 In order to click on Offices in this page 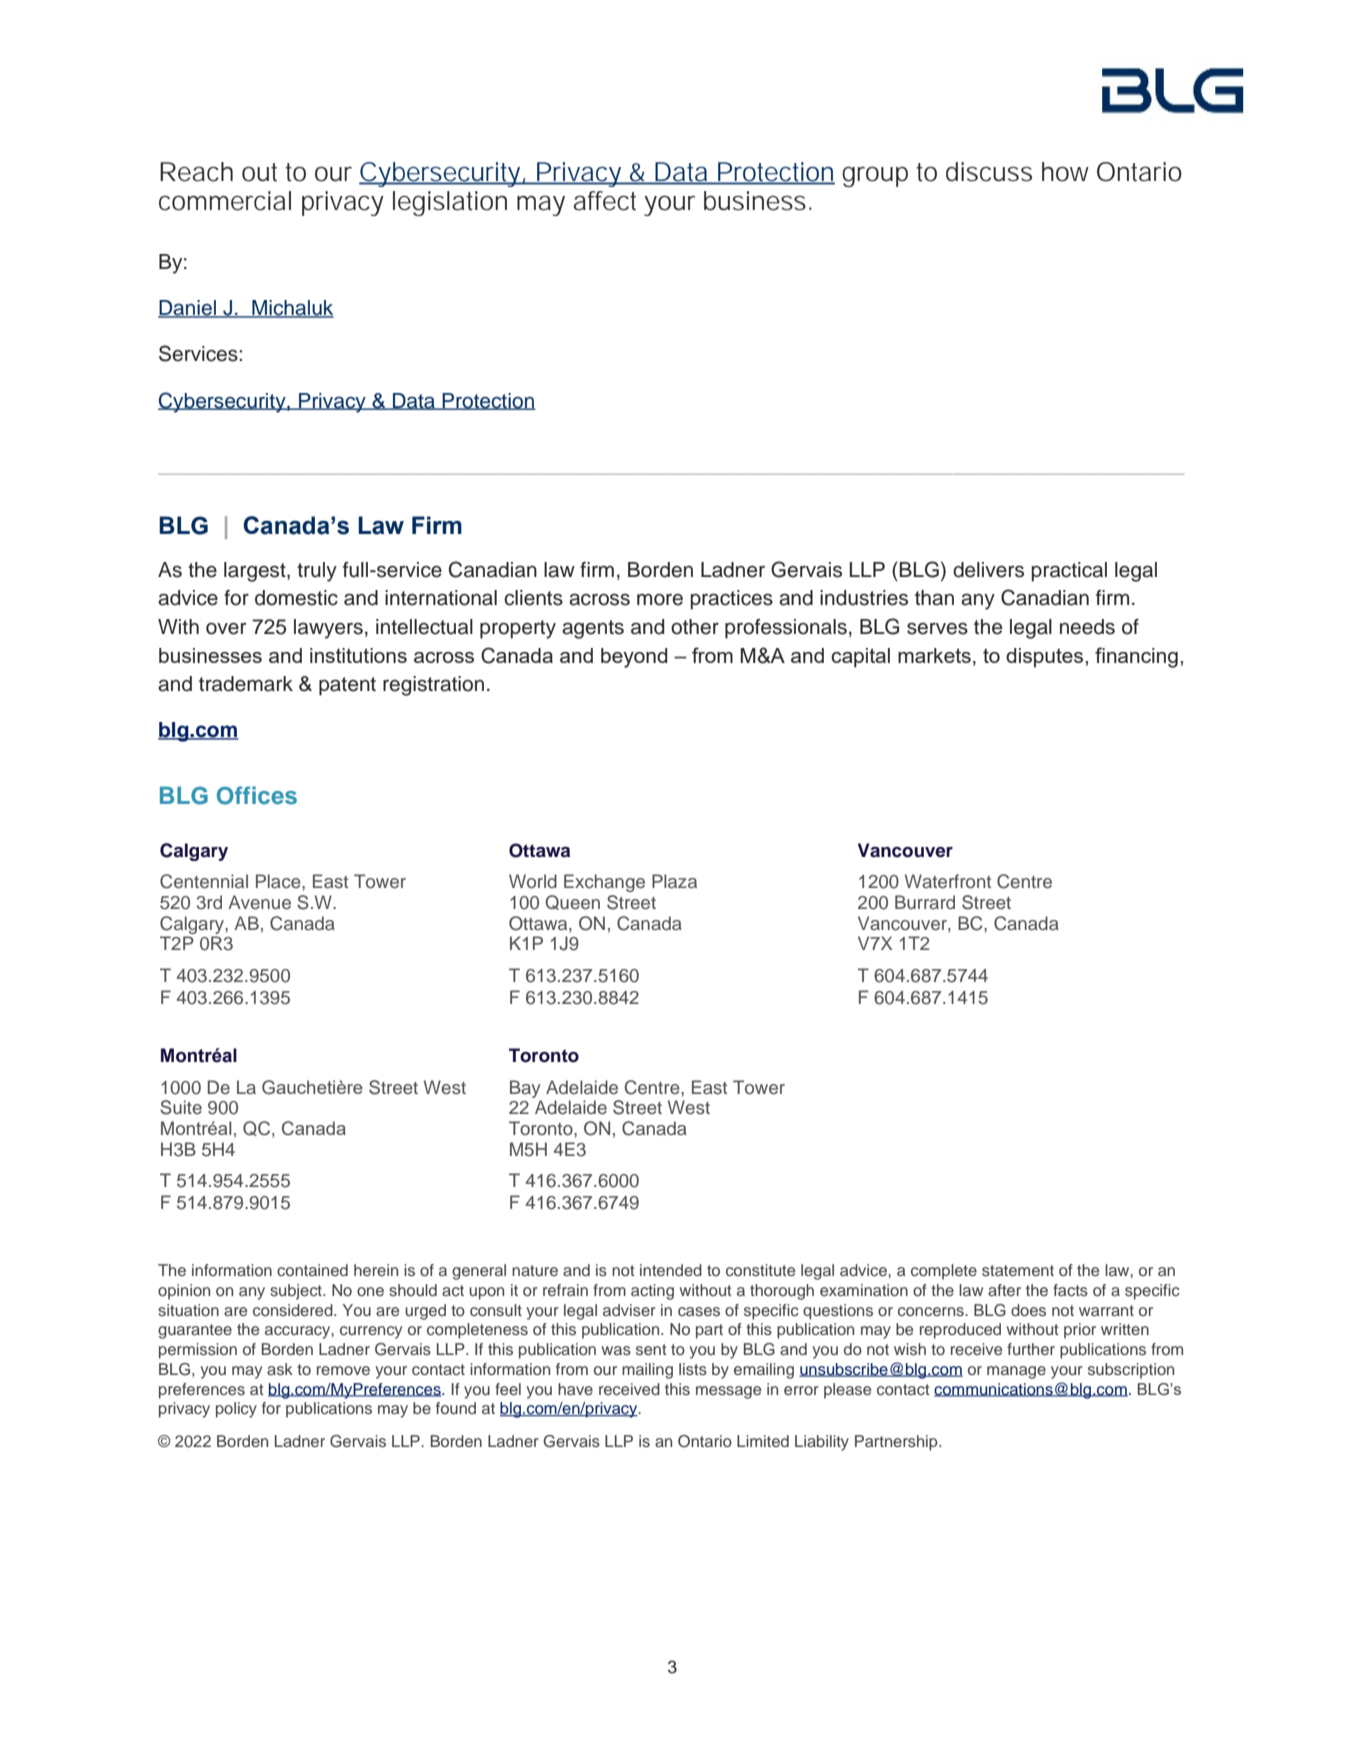, I will do `click(257, 795)`.
